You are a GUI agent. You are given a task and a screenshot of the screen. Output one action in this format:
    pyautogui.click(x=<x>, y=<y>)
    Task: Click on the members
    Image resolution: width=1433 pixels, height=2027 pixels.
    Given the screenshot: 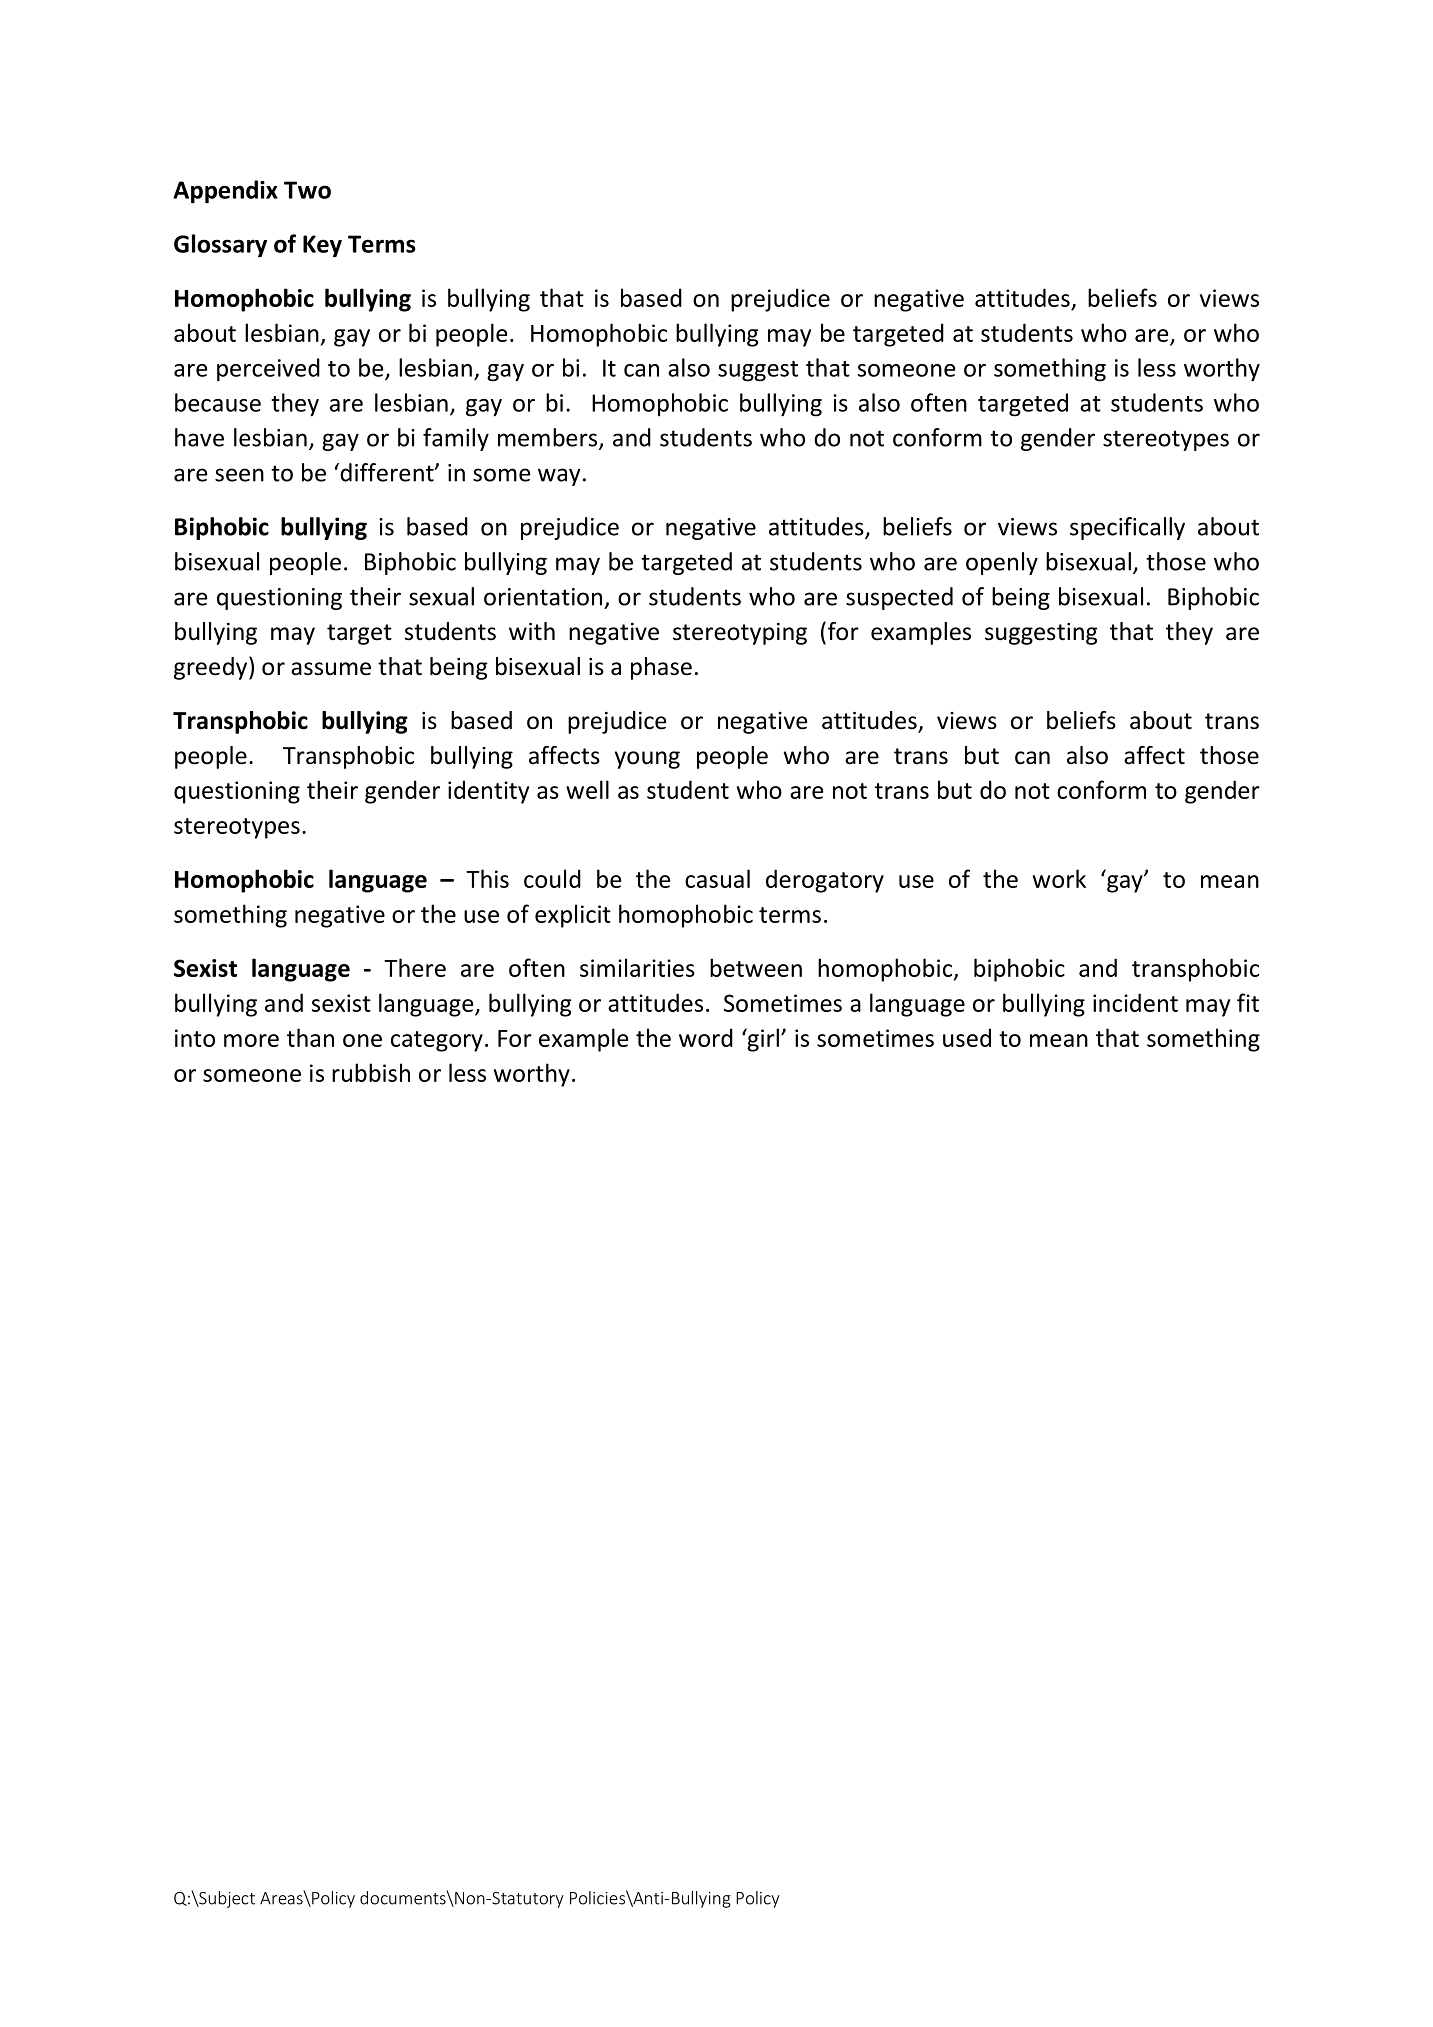 What is the action you would take?
    pyautogui.click(x=549, y=438)
